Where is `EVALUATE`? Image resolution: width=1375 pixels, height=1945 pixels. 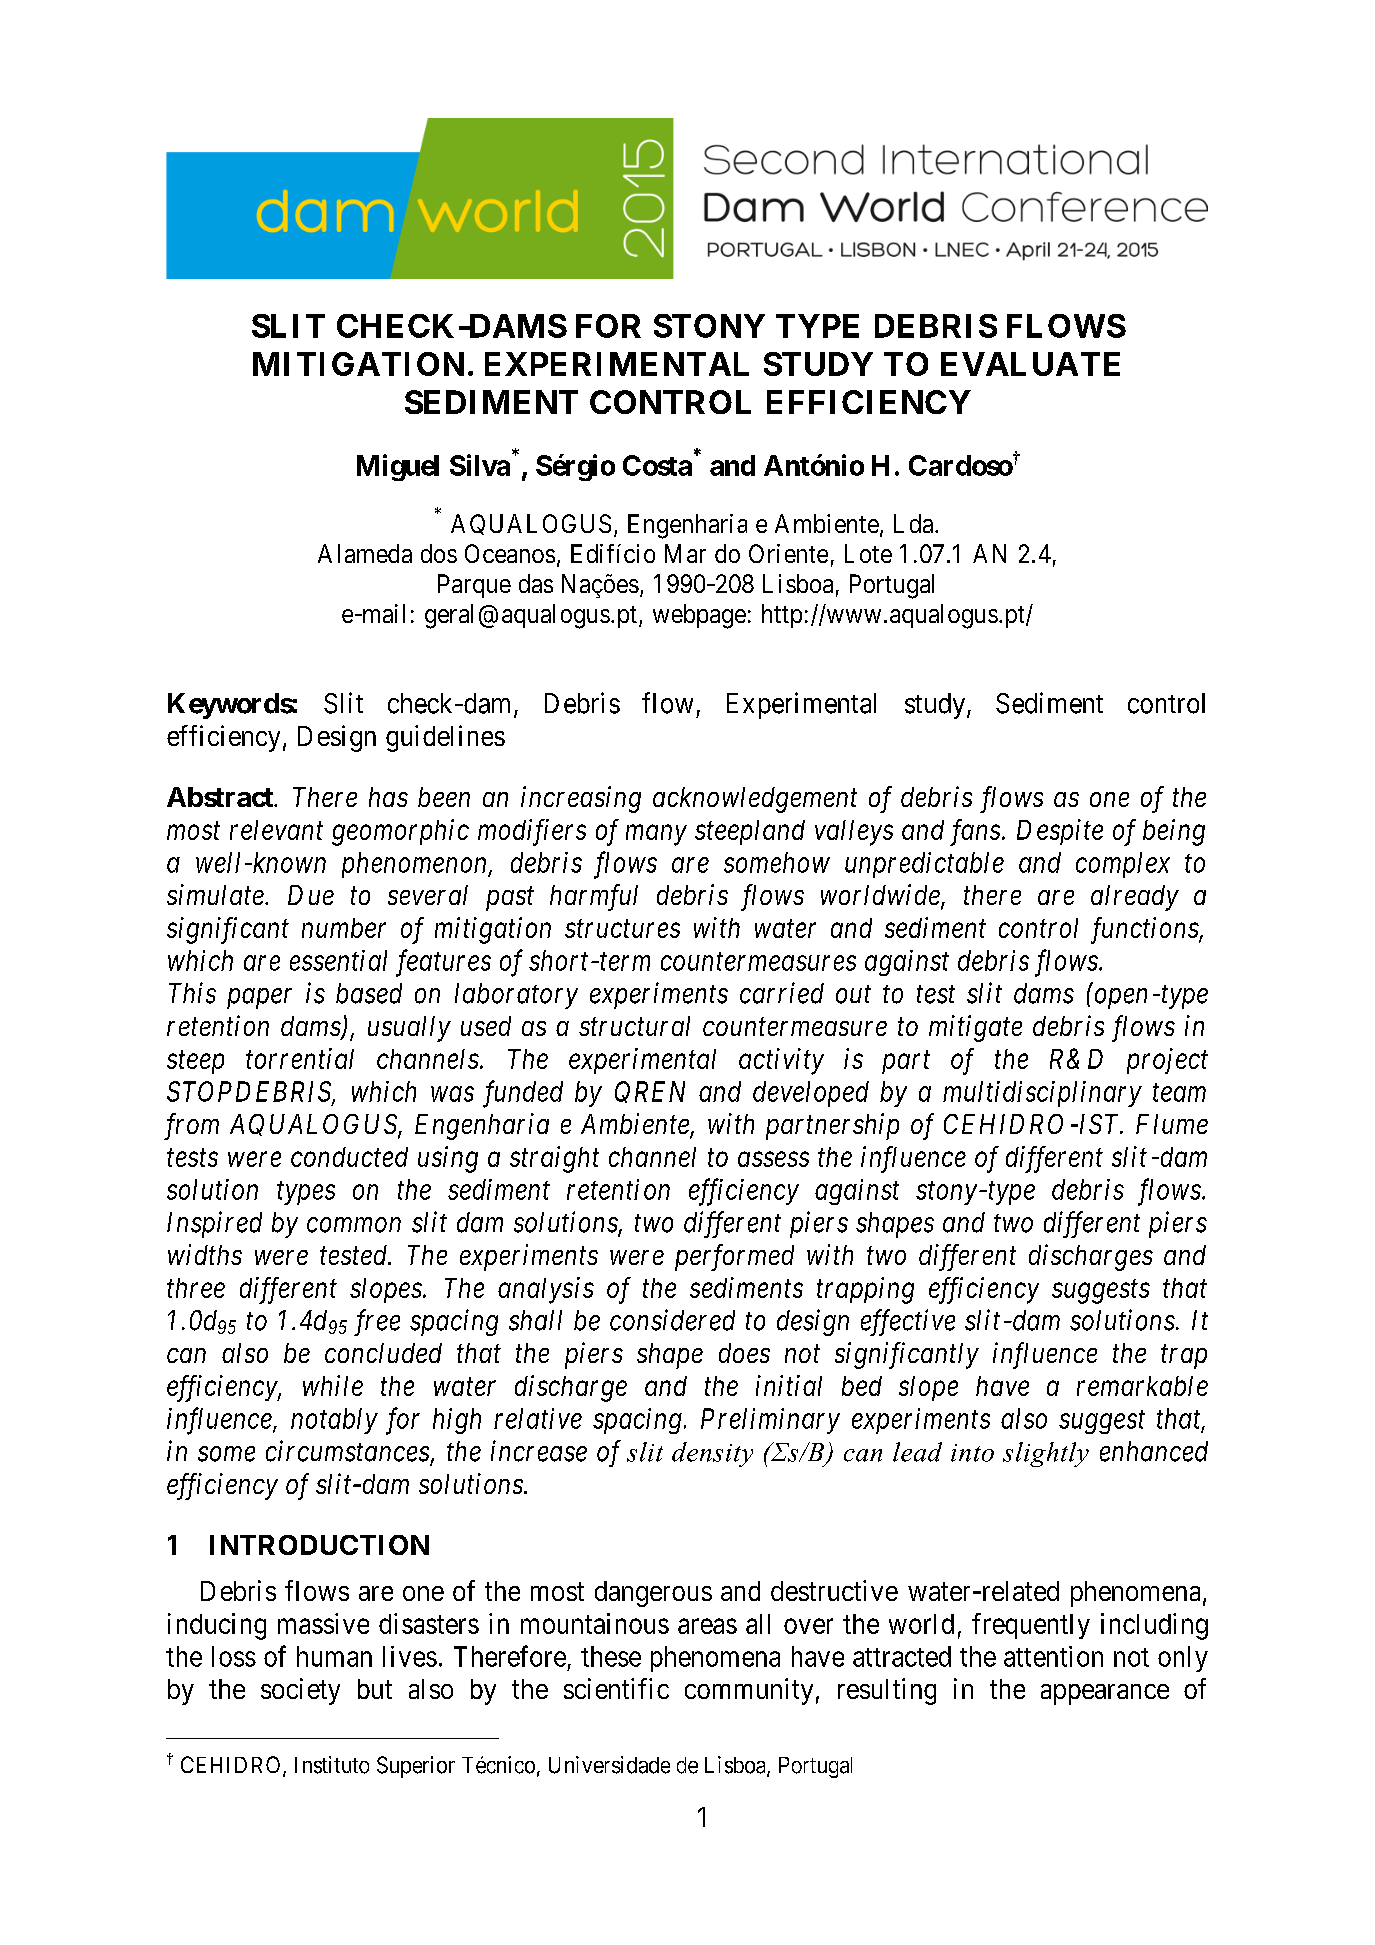
EVALUATE is located at coordinates (1030, 364).
